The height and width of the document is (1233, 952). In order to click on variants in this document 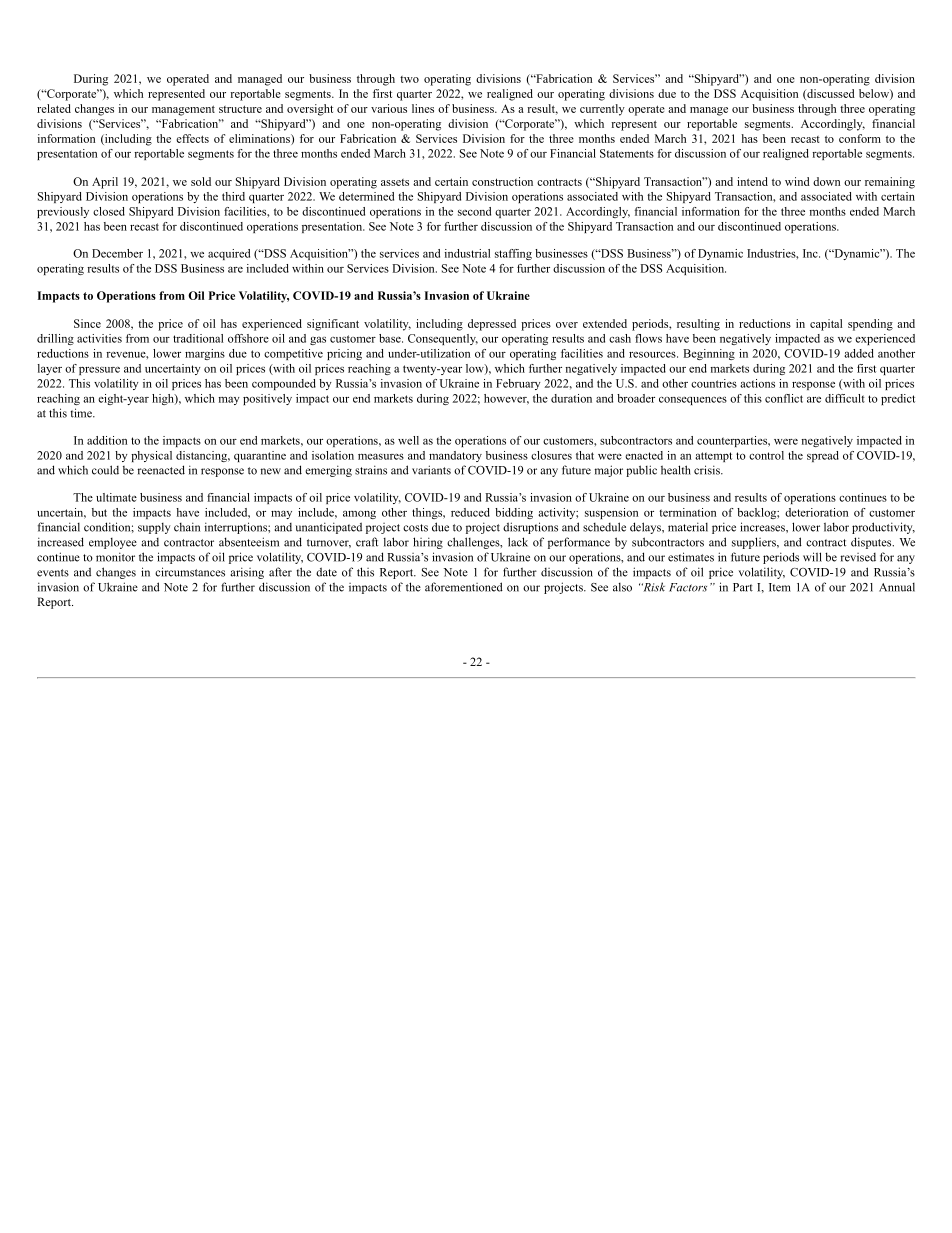, I will do `click(431, 470)`.
